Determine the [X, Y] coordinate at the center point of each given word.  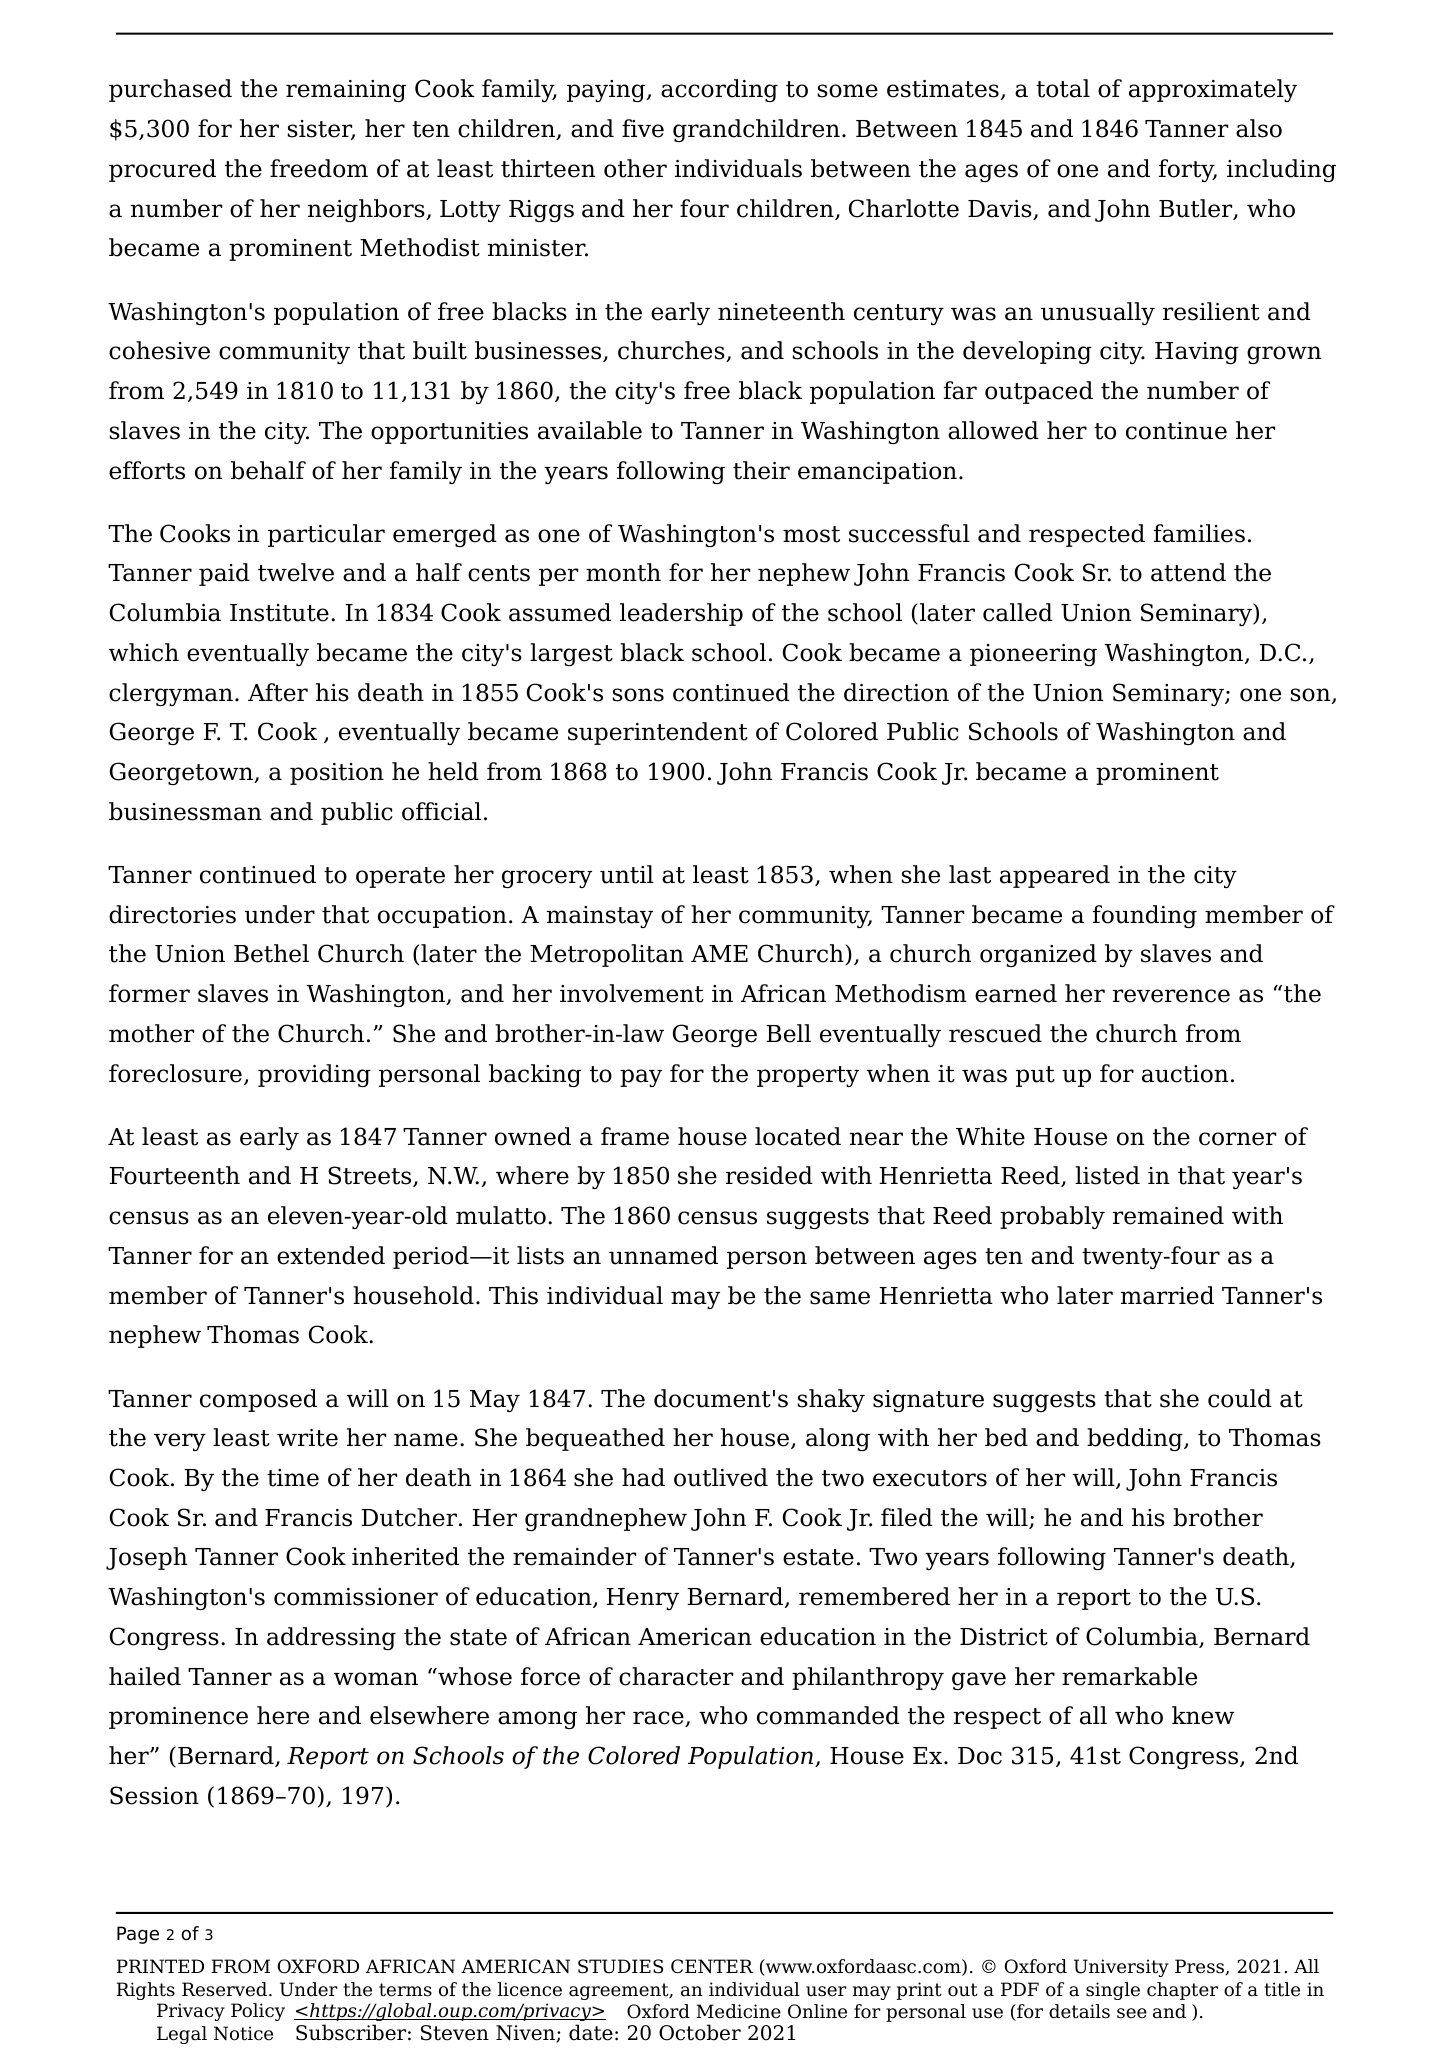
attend [1188, 572]
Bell [788, 1033]
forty [1188, 170]
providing [314, 1075]
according [719, 90]
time [293, 1478]
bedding [1136, 1439]
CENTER [712, 1966]
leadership [681, 614]
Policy [258, 2012]
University [1121, 1968]
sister [321, 130]
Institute [279, 613]
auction [1185, 1074]
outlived [721, 1477]
